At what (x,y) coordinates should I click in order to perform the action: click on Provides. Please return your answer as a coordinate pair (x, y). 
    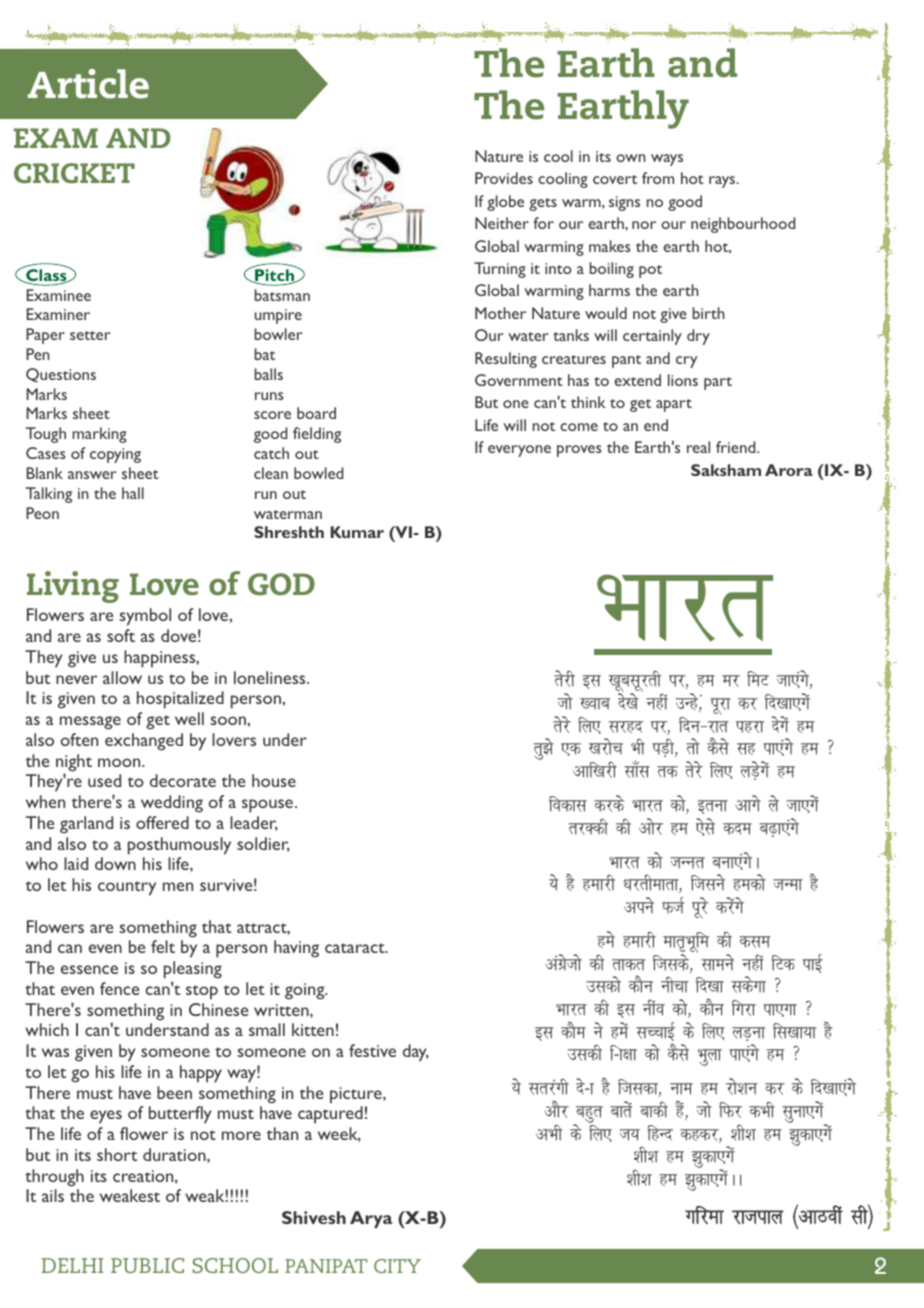
    Looking at the image, I should click on (504, 178).
